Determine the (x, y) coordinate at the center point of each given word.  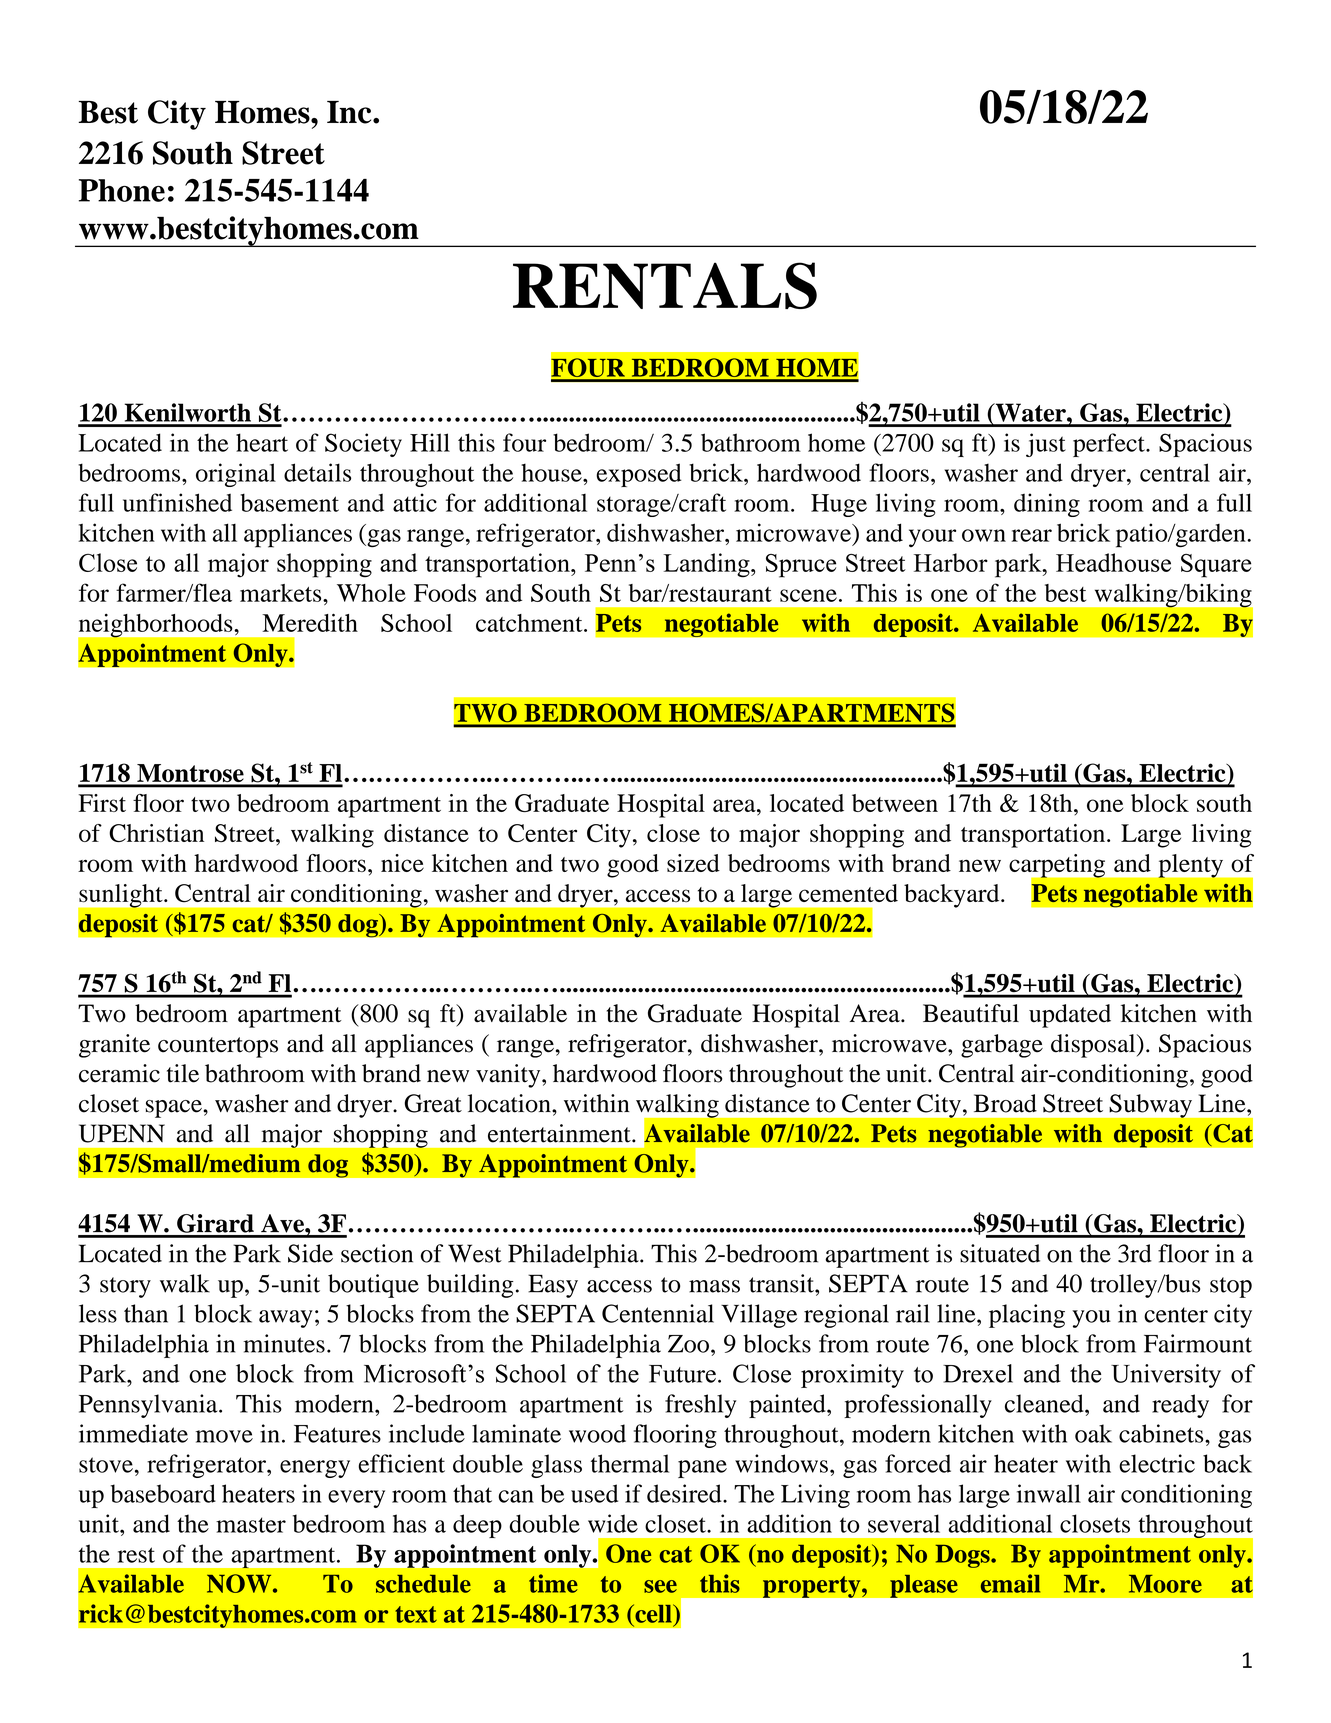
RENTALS (665, 285)
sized (693, 863)
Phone (122, 190)
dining (1047, 505)
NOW (240, 1583)
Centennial (658, 1313)
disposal (1094, 1046)
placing (1027, 1316)
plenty (1191, 866)
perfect (1110, 445)
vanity (509, 1076)
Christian (156, 833)
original (236, 475)
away (286, 1319)
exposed (639, 475)
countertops (218, 1047)
